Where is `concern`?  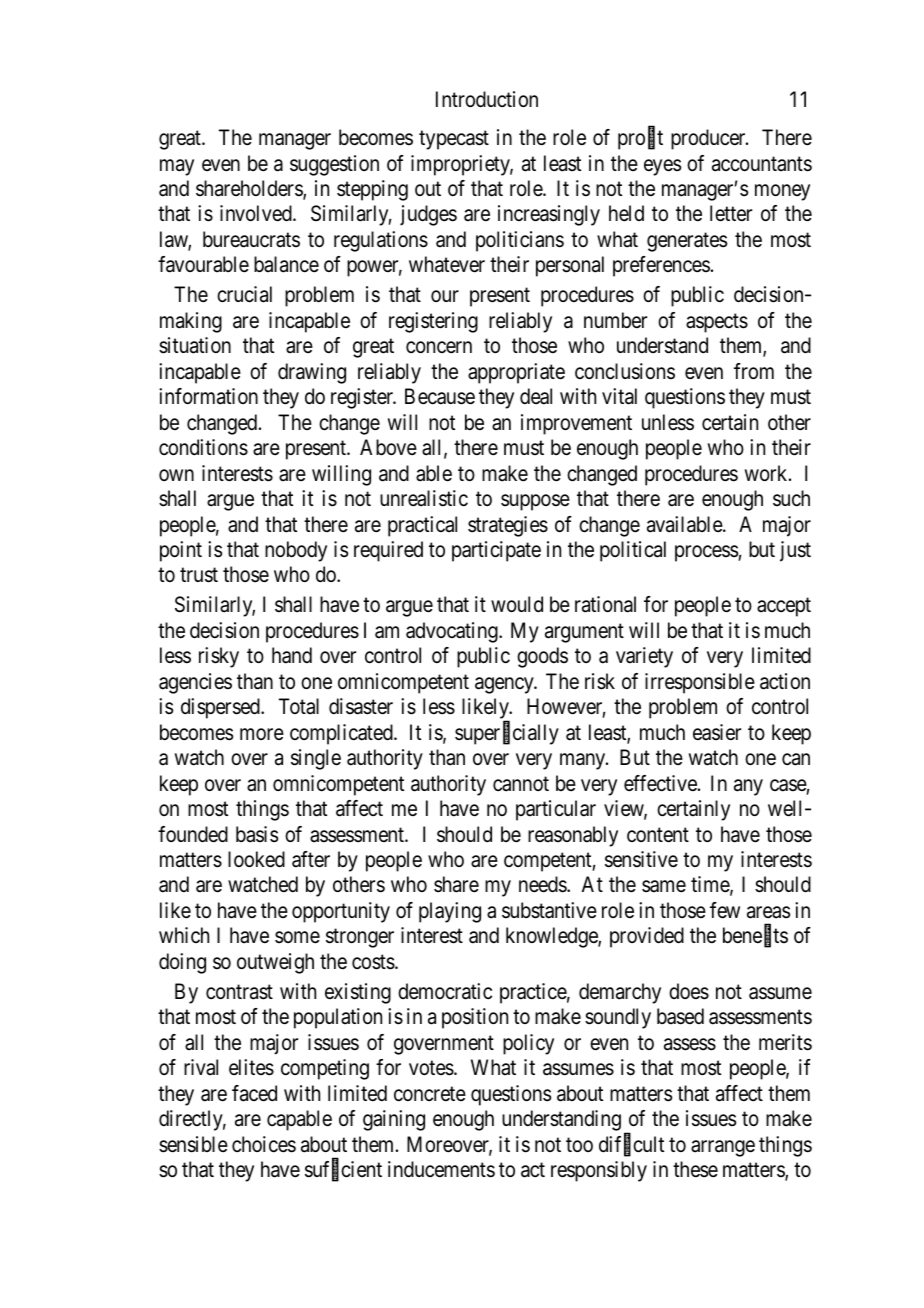 concern is located at coordinates (439, 348).
